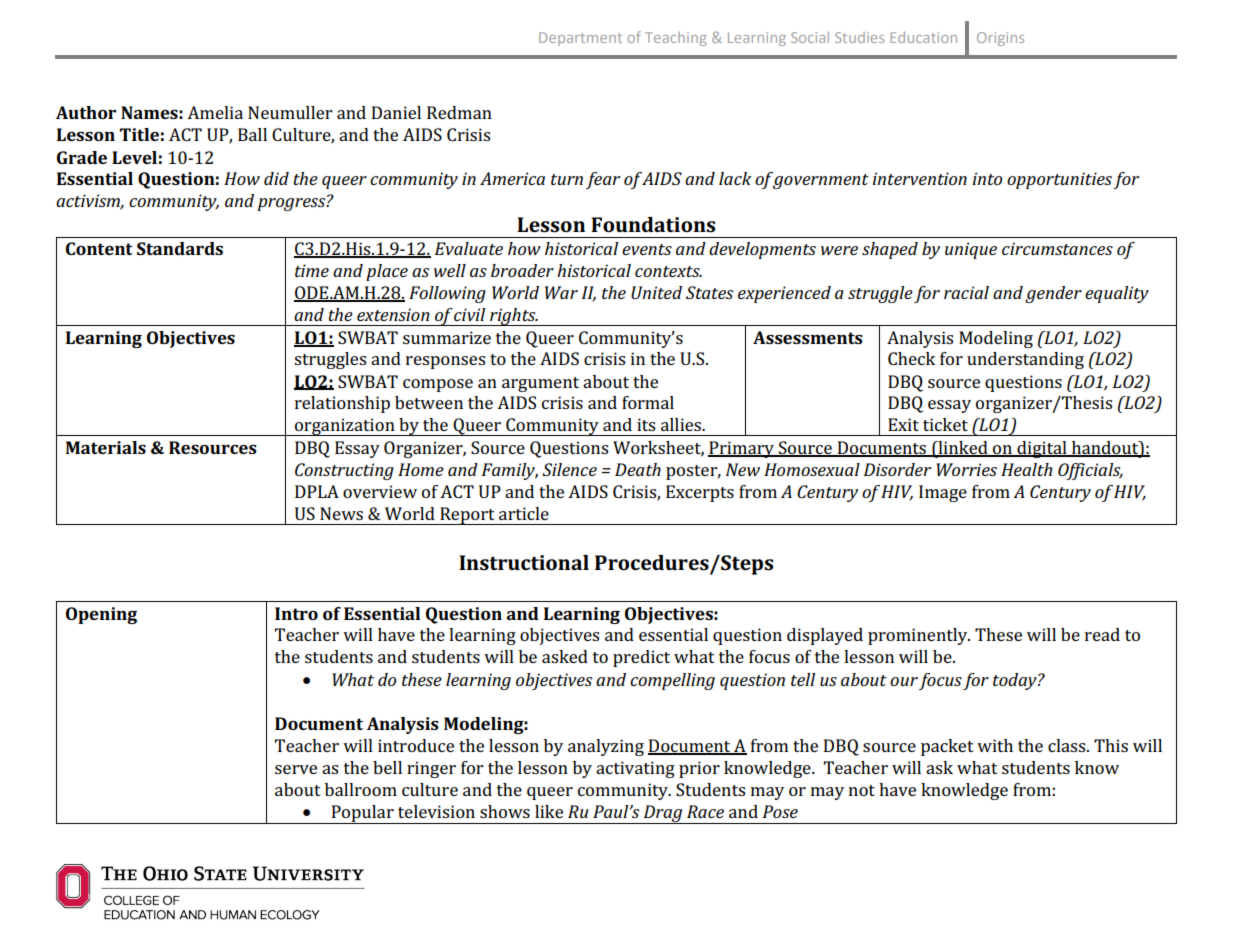  Describe the element at coordinates (101, 615) in the page. I see `Opening` at that location.
